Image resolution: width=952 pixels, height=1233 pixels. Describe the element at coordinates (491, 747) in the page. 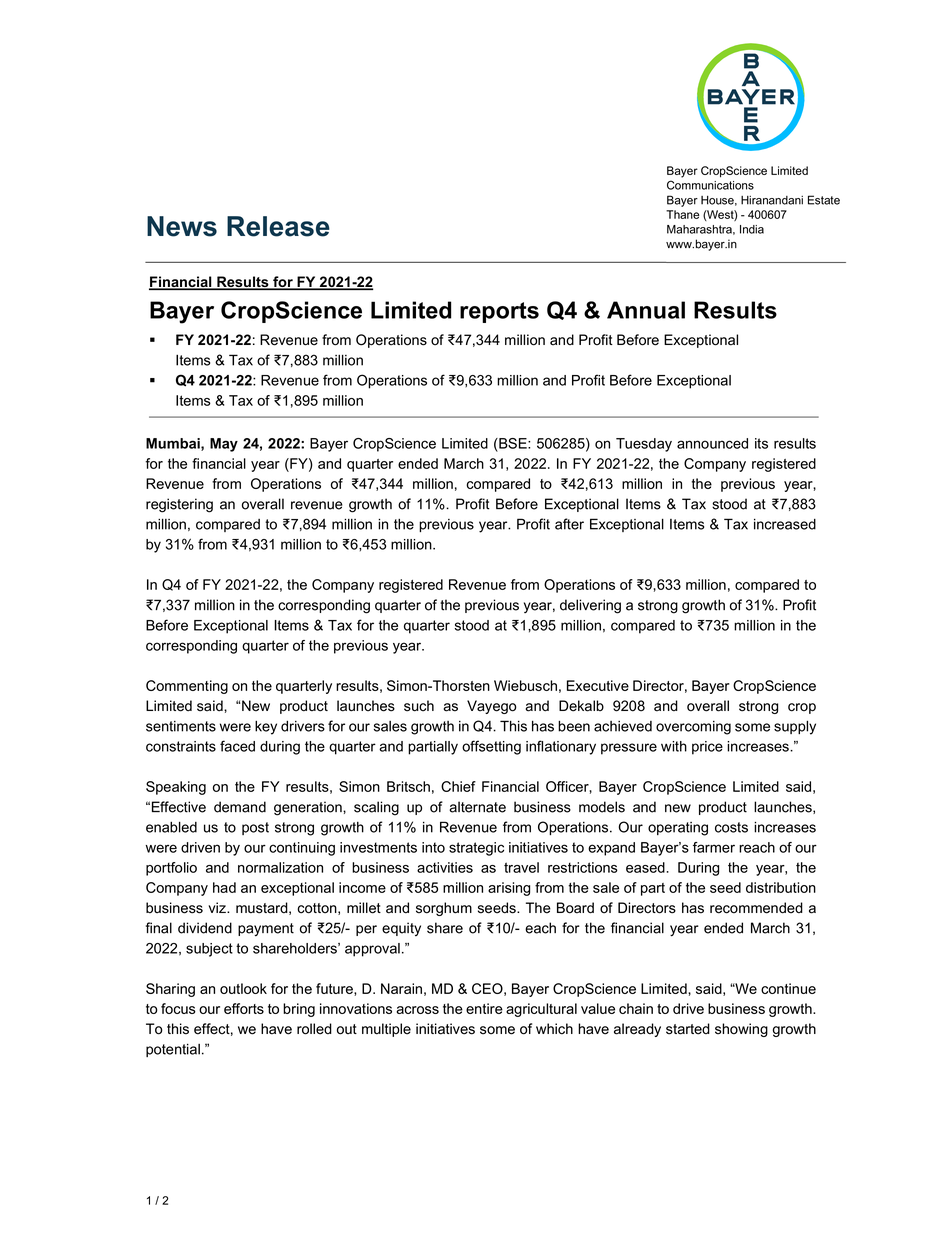

I see `offsetting` at that location.
